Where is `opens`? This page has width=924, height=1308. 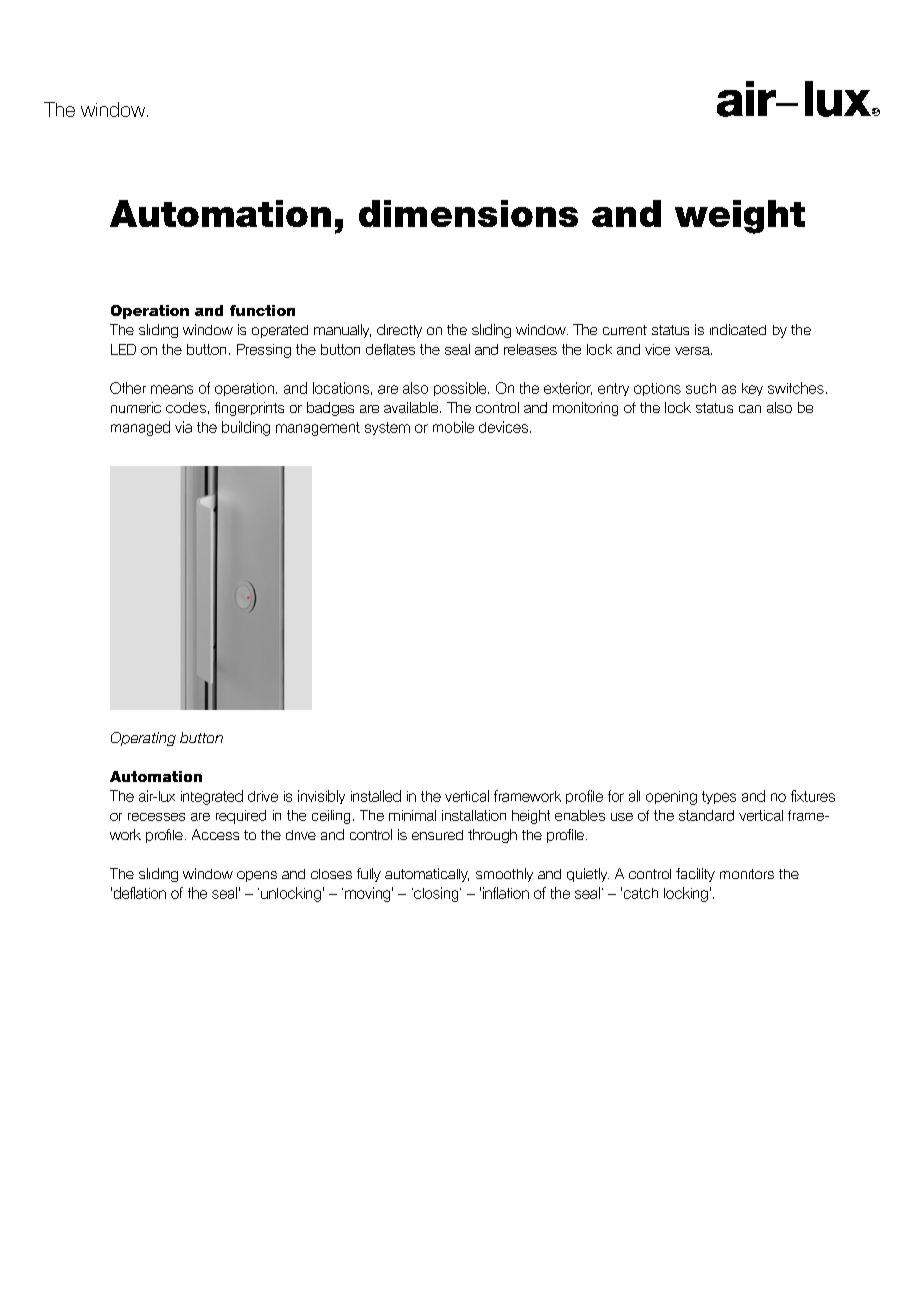
opens is located at coordinates (257, 876).
